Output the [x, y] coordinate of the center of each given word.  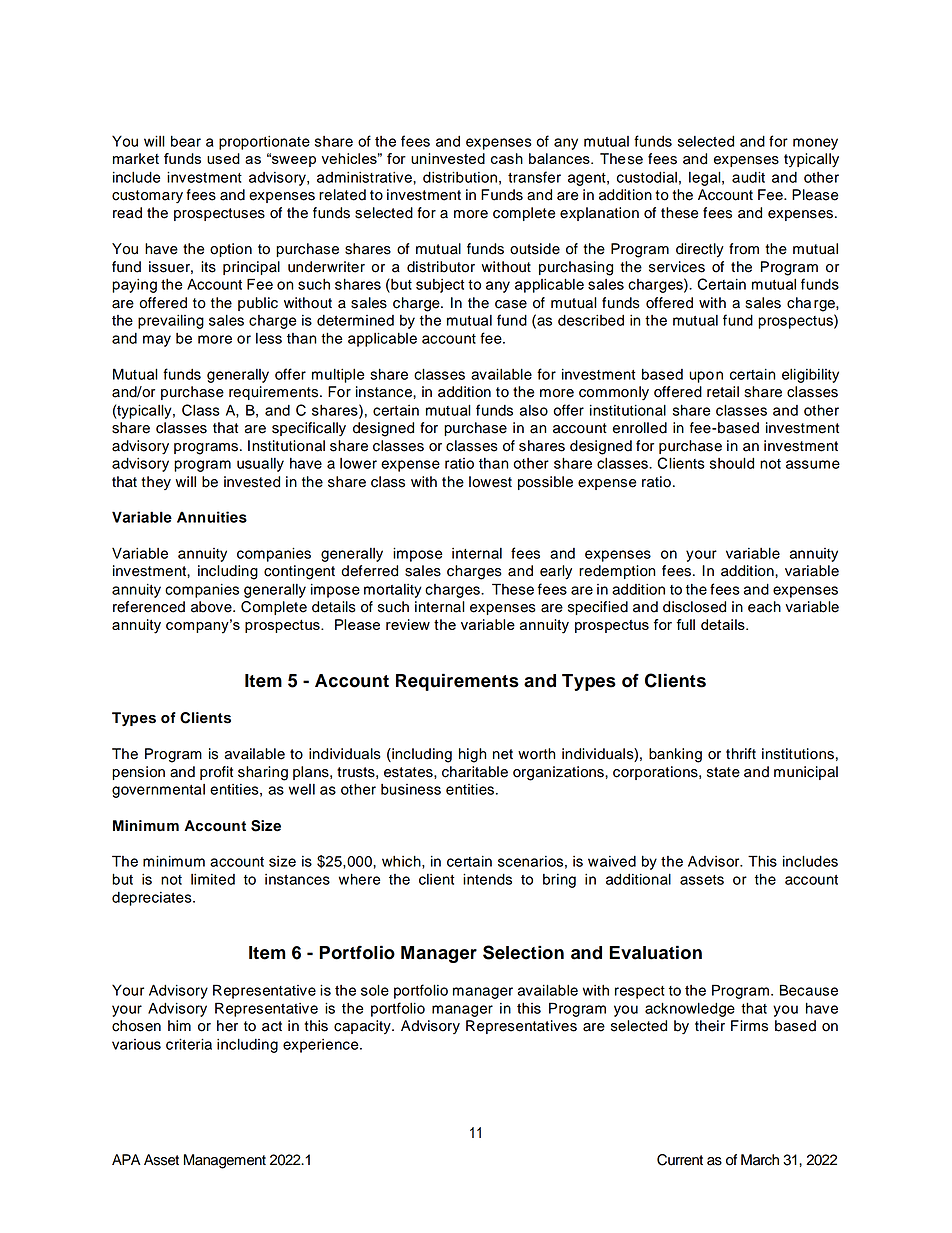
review [408, 624]
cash [507, 158]
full [685, 624]
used [223, 158]
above [212, 607]
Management [225, 1161]
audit [748, 177]
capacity [363, 1027]
